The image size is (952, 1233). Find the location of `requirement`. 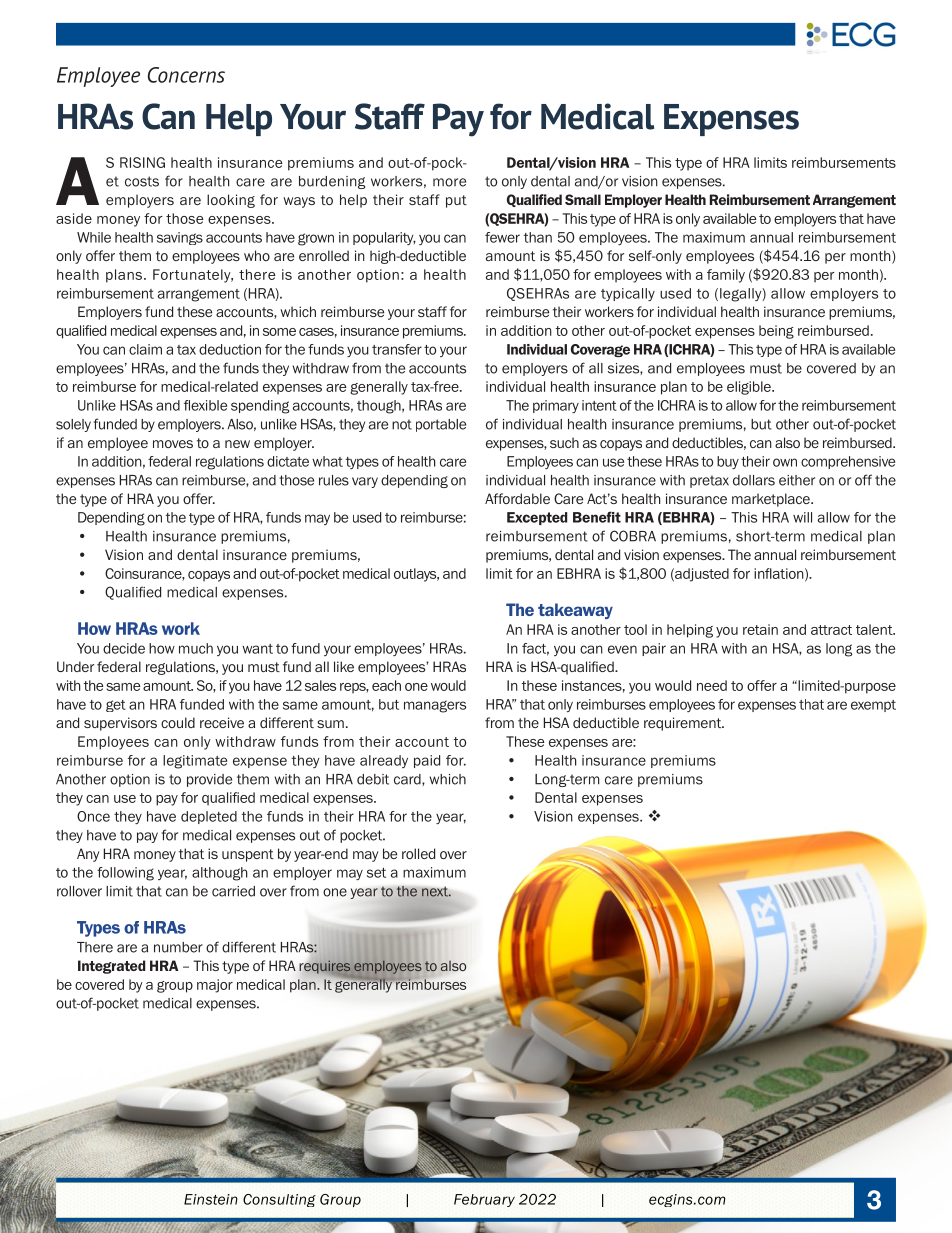

requirement is located at coordinates (684, 724).
